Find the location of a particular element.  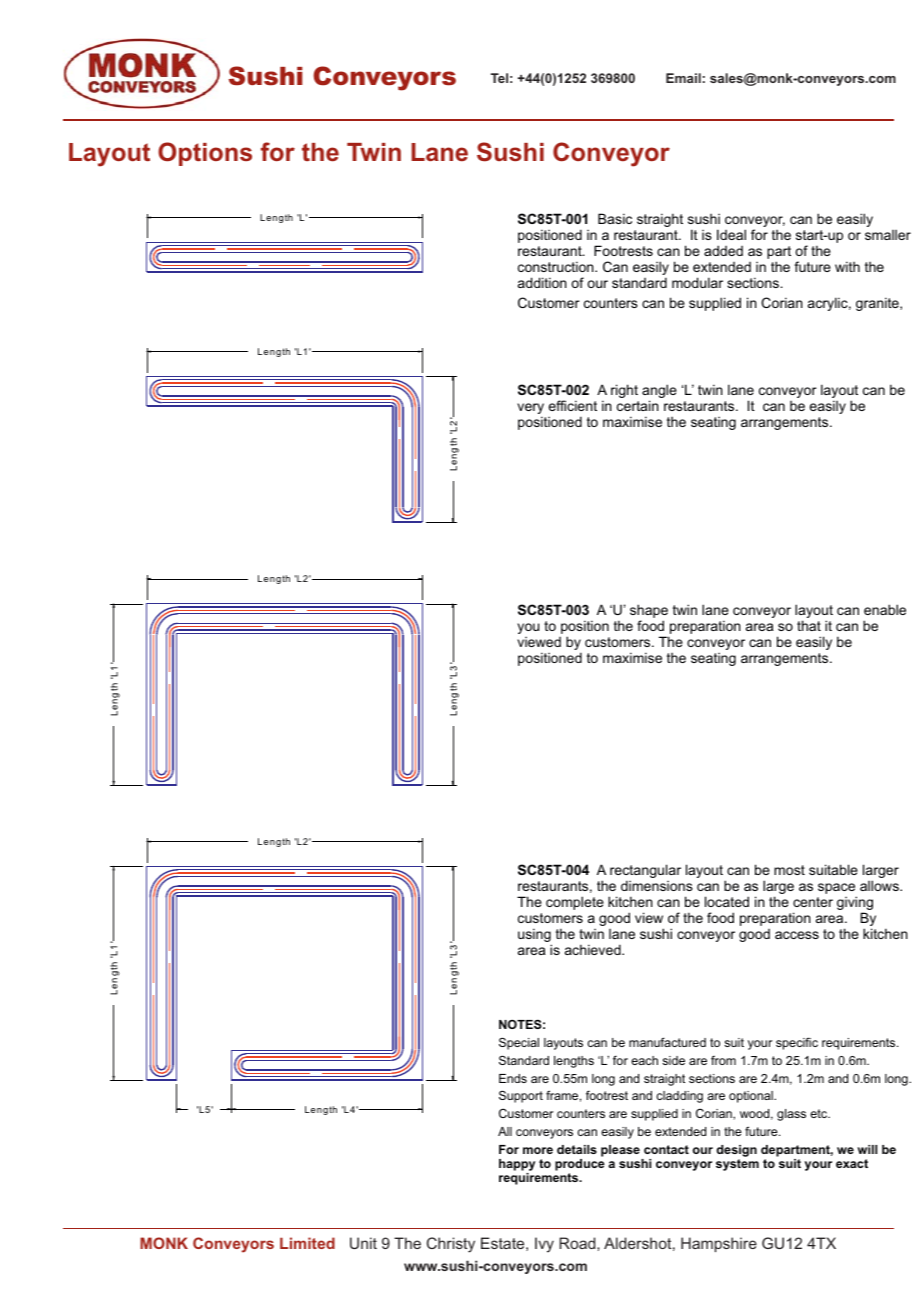

Options is located at coordinates (205, 154).
